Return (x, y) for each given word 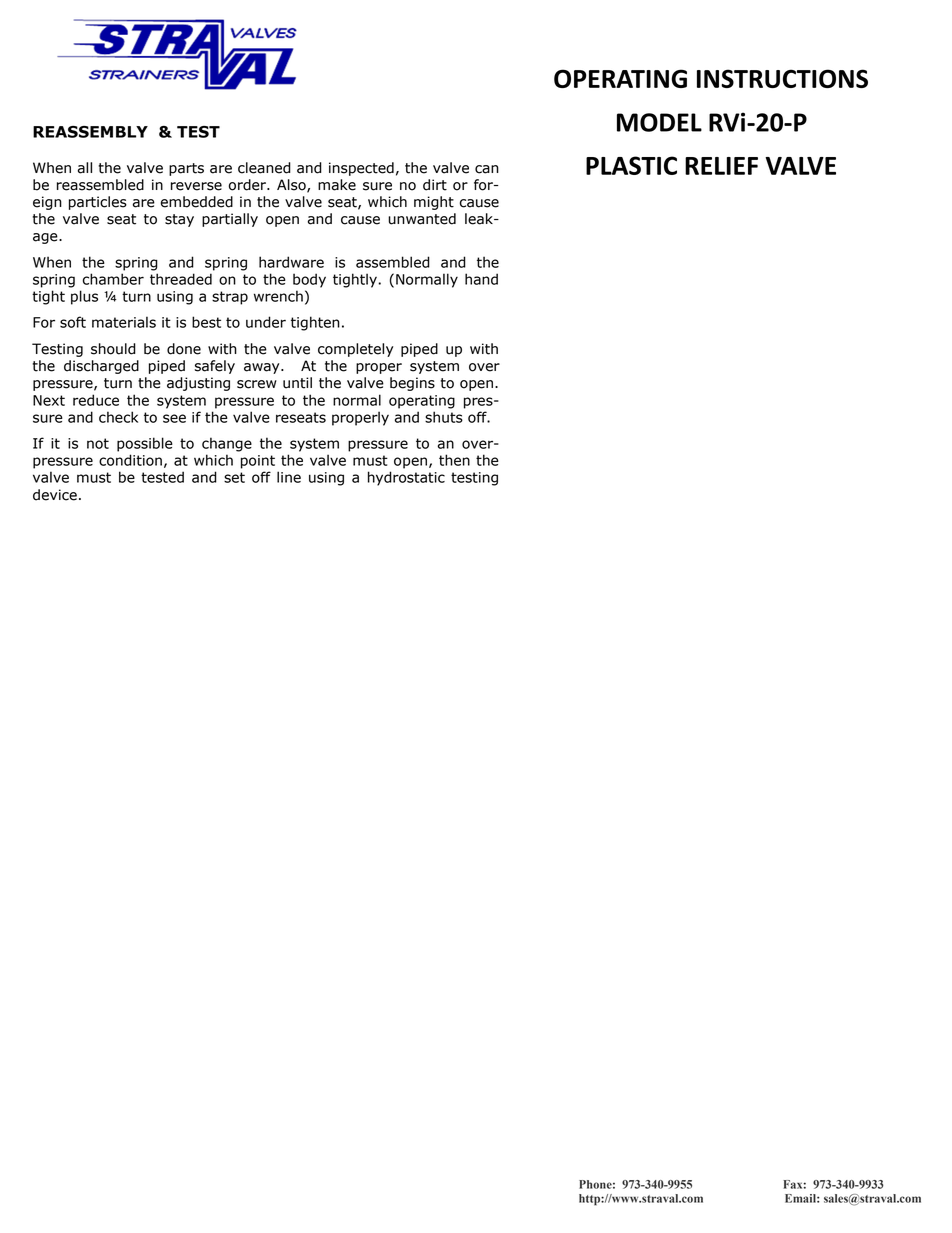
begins (412, 384)
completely (355, 350)
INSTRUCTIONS (782, 78)
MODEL (659, 122)
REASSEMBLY (90, 132)
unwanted (422, 219)
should (113, 349)
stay (179, 220)
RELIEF (721, 166)
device (55, 495)
